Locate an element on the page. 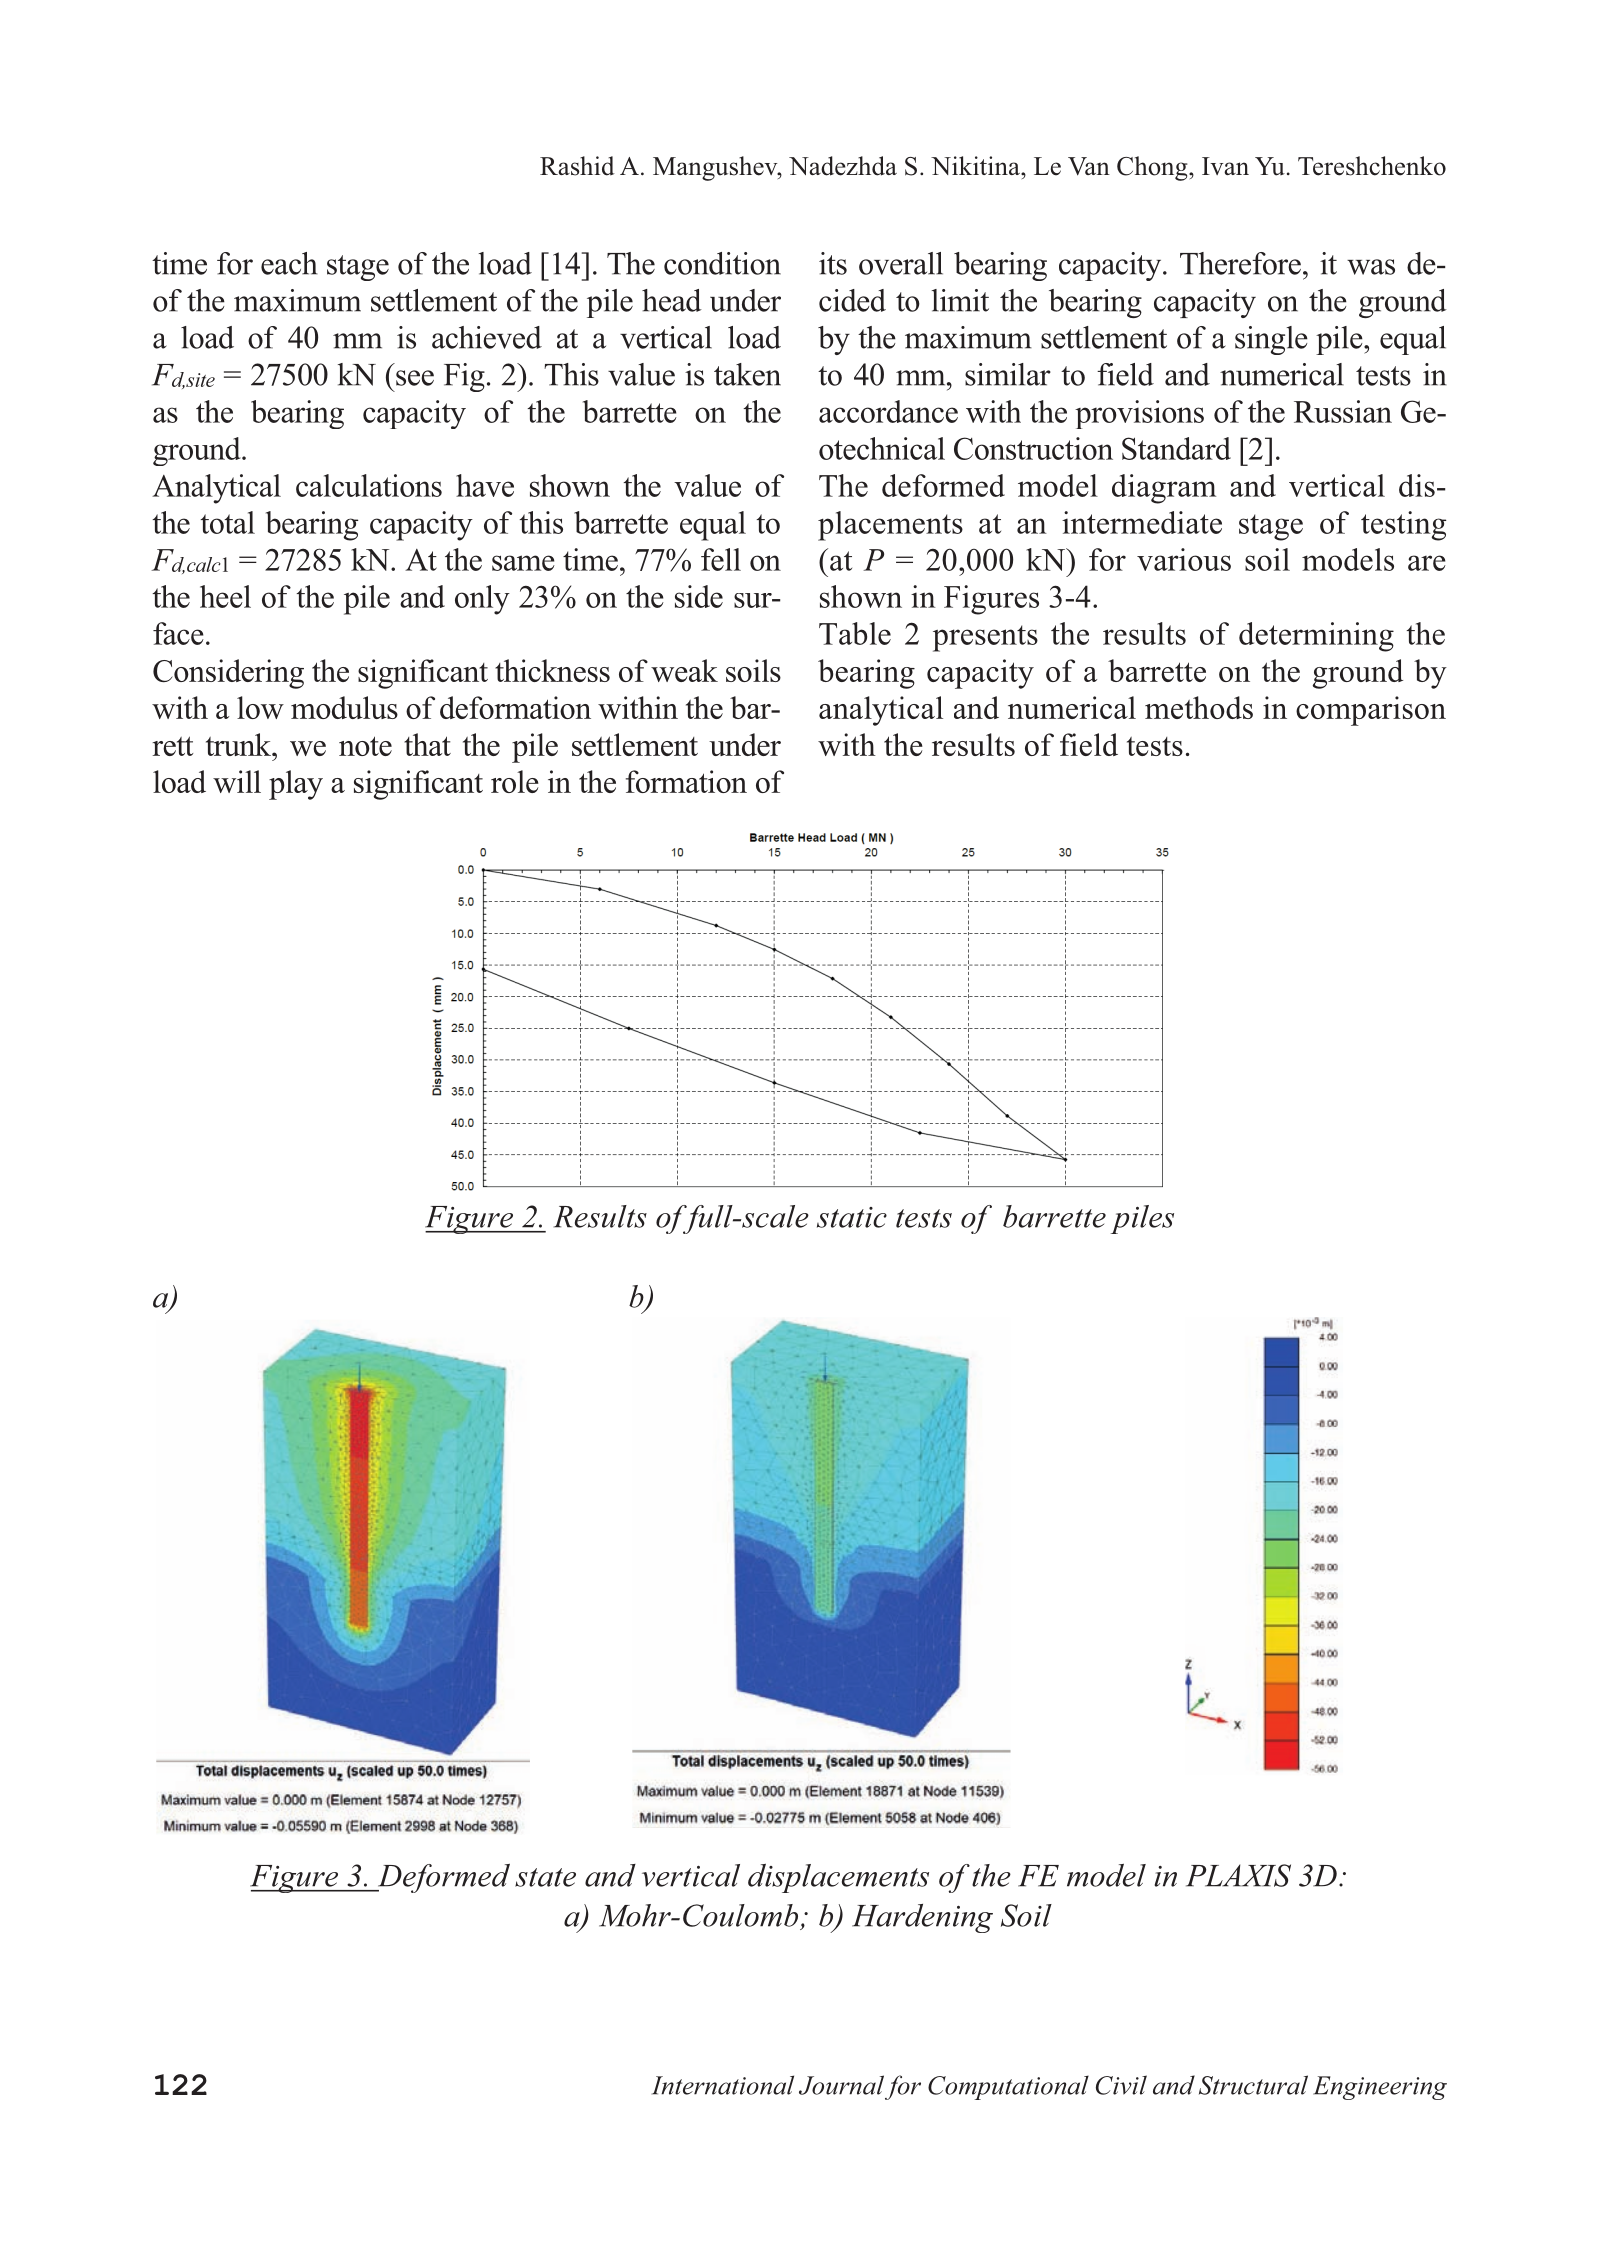 The image size is (1599, 2262). Journal is located at coordinates (841, 2085).
